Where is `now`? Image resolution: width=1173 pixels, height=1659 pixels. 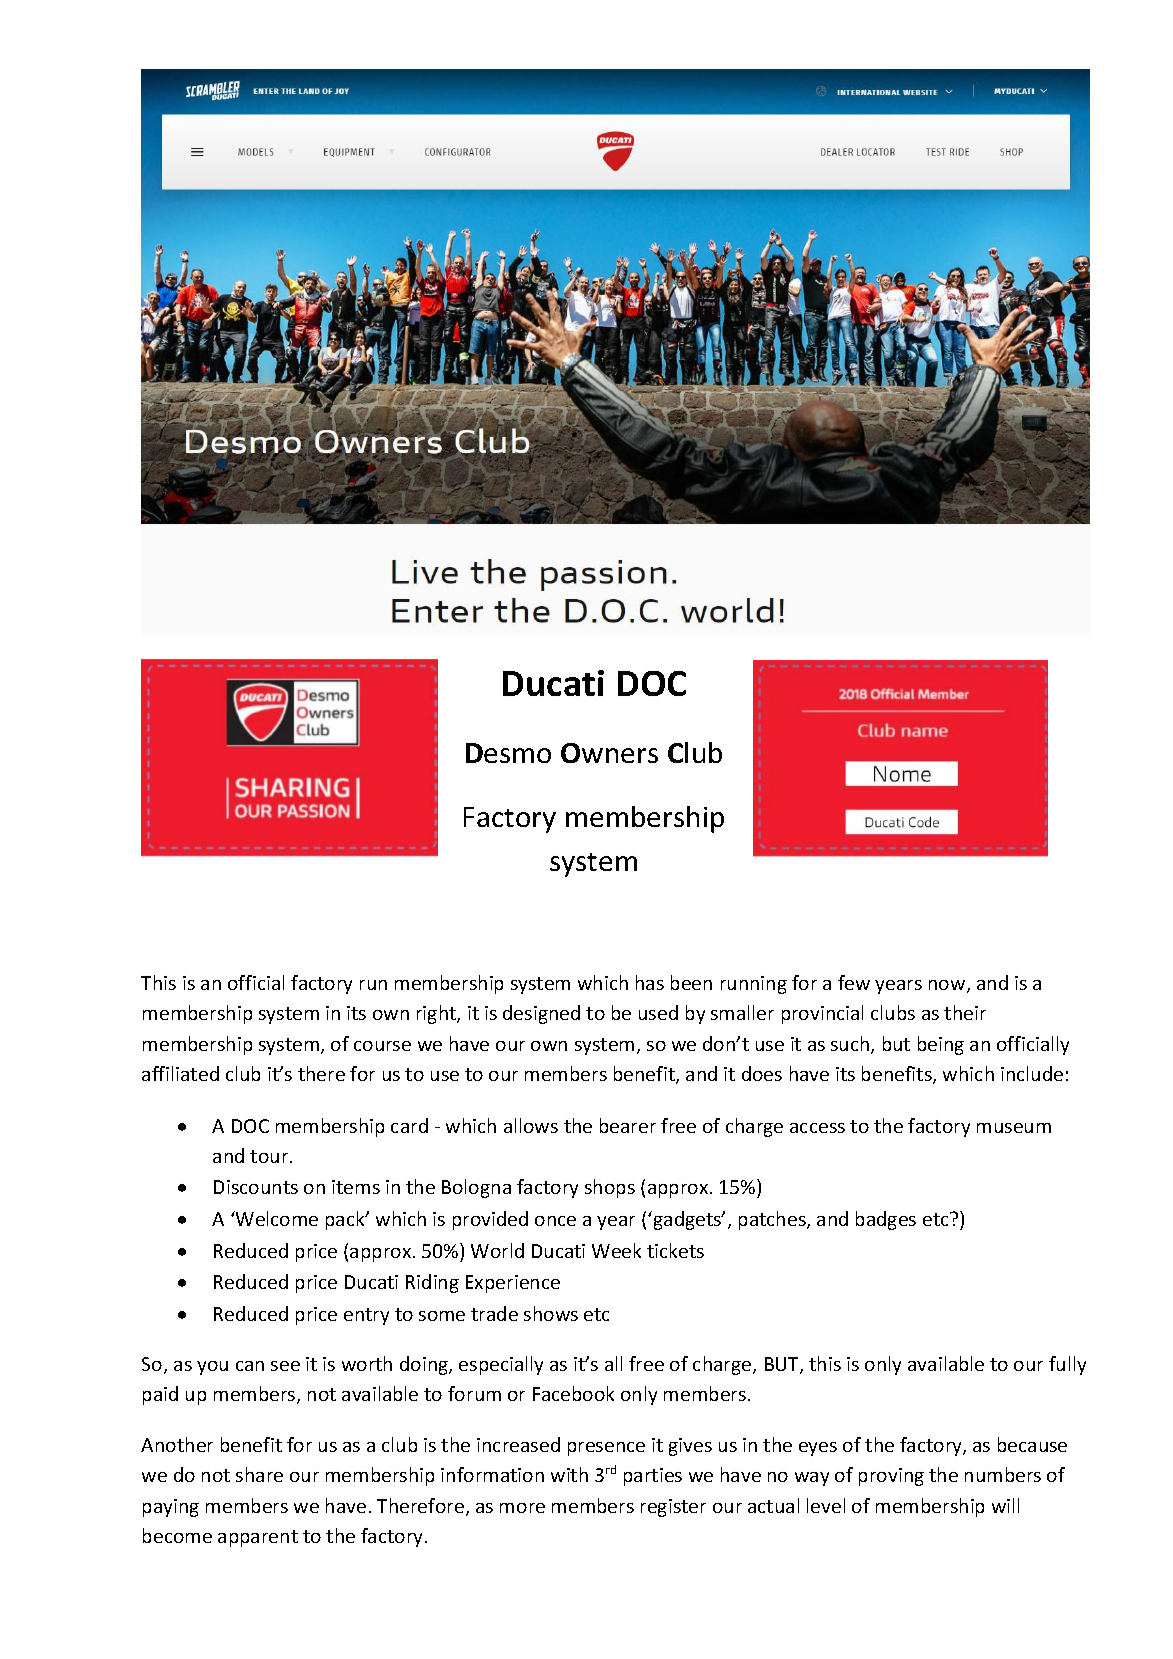 now is located at coordinates (948, 986).
